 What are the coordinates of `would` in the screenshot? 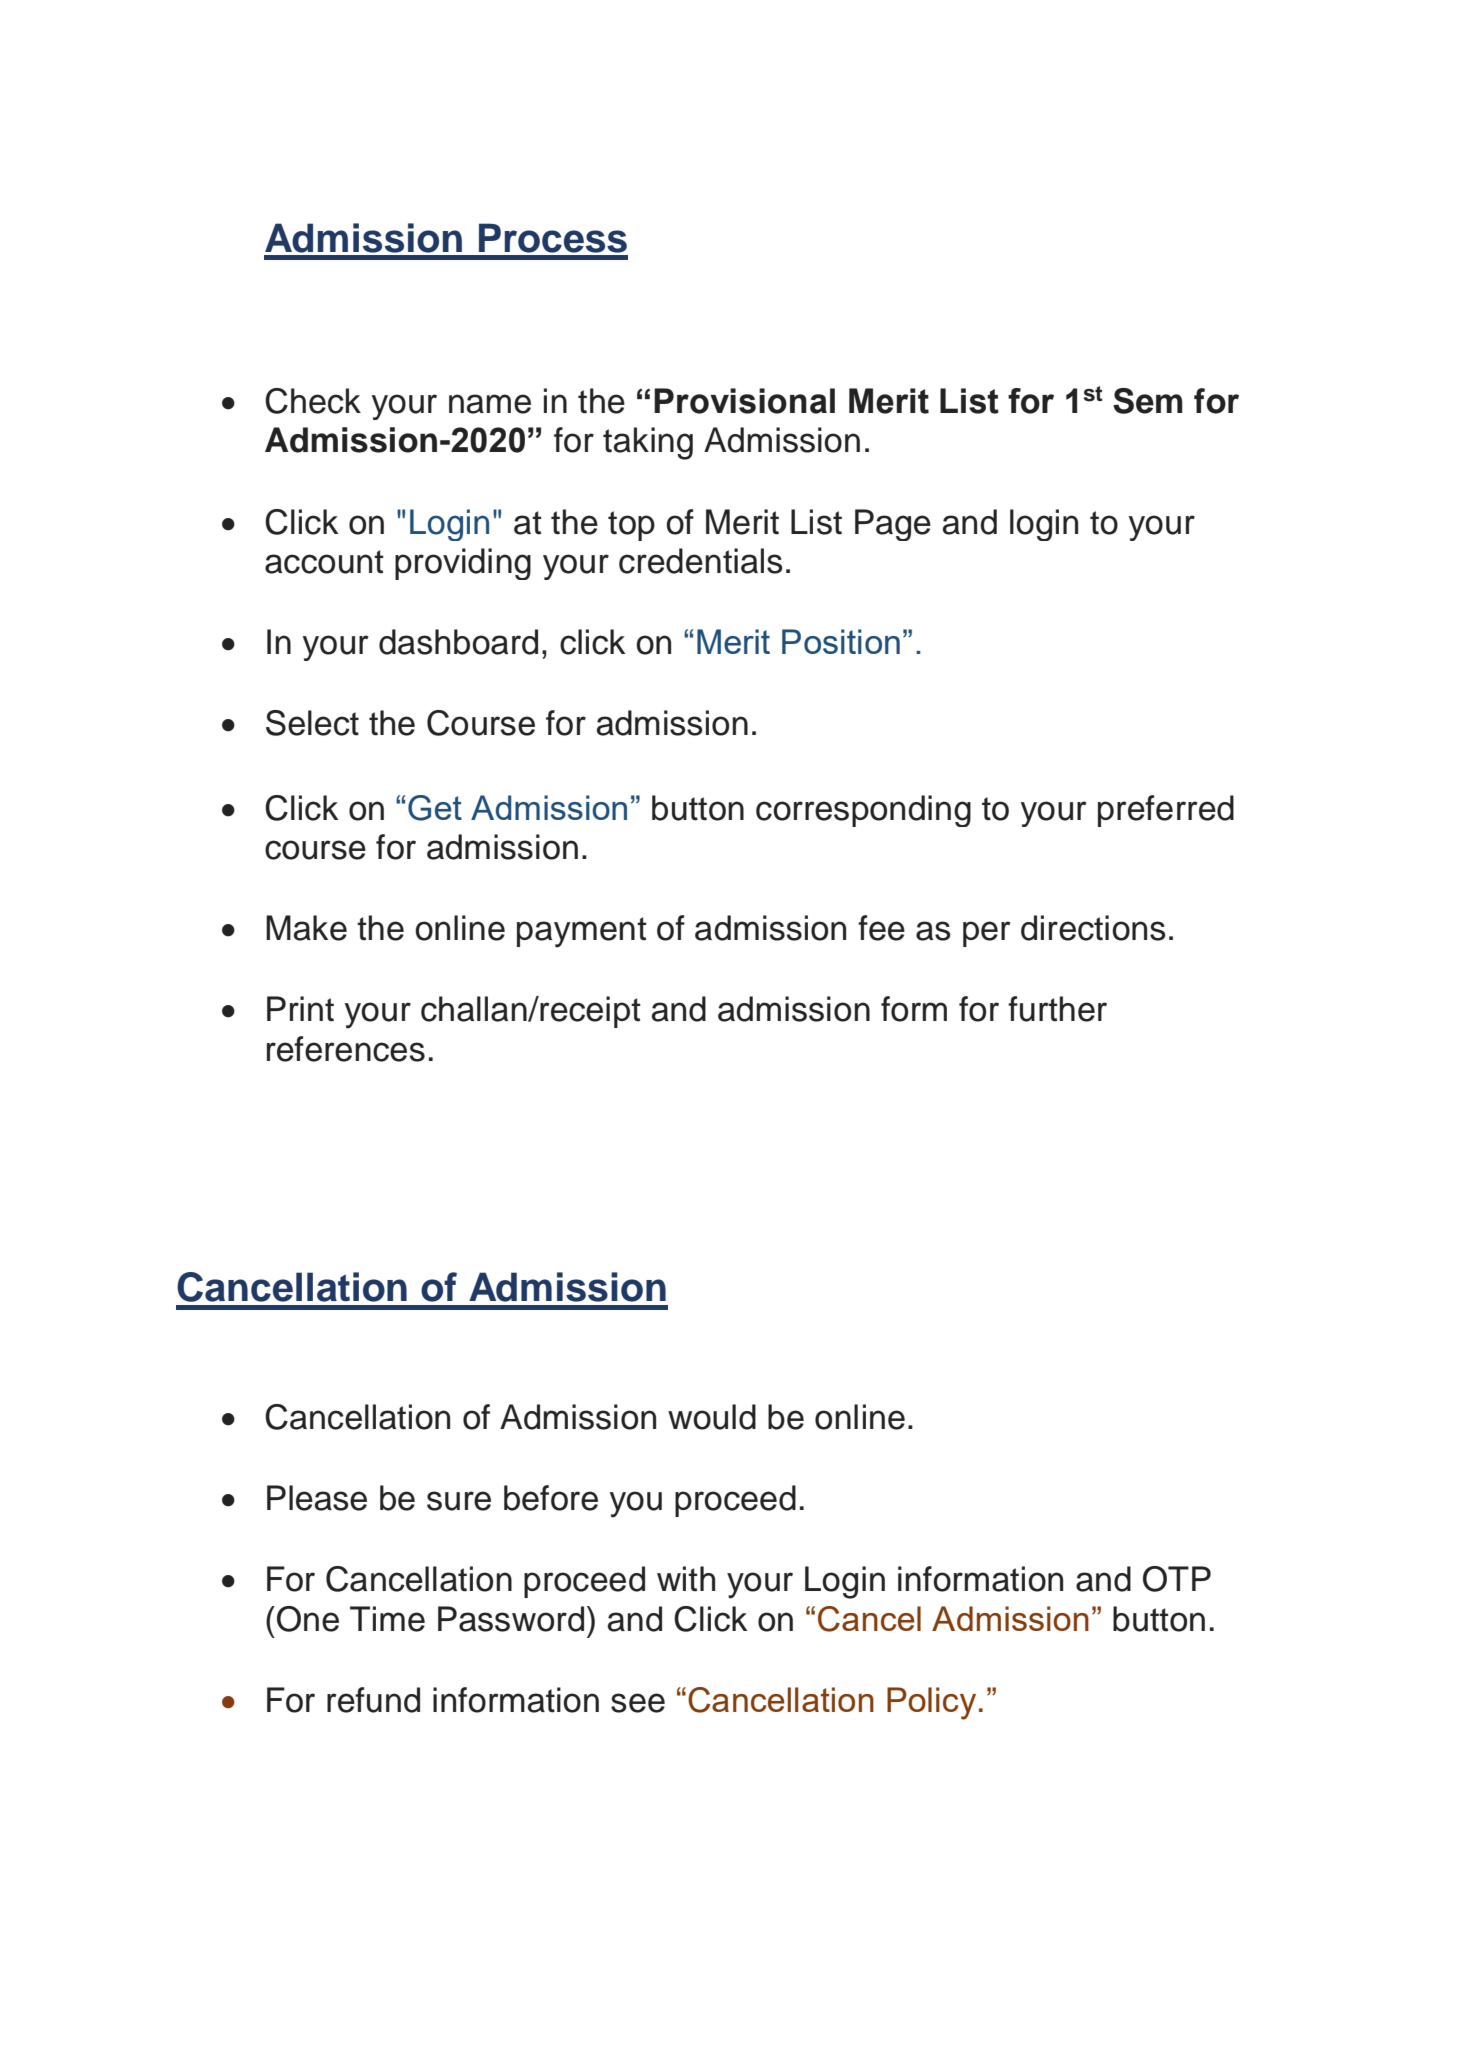 It's located at (712, 1417).
